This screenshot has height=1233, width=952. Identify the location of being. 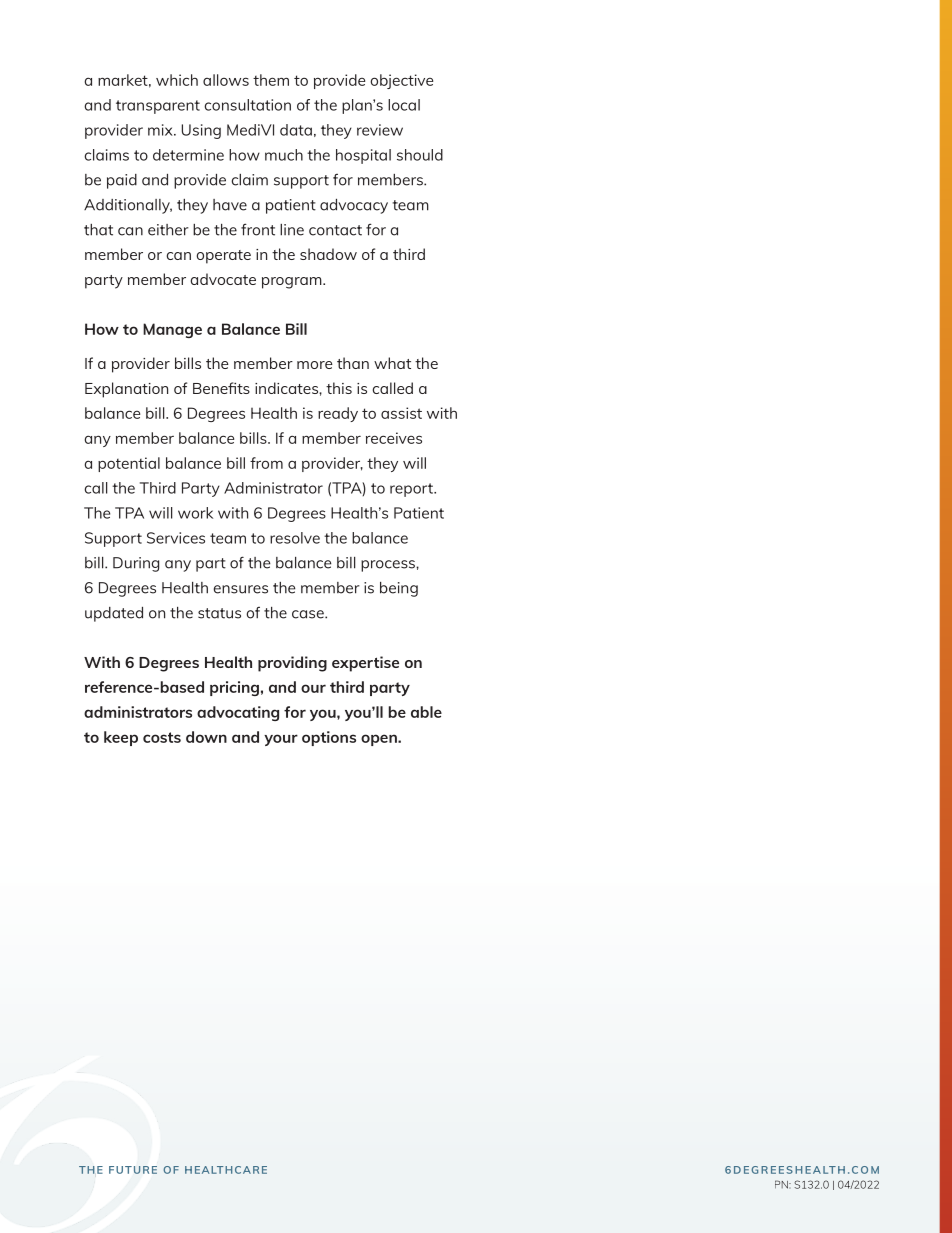
(399, 589).
